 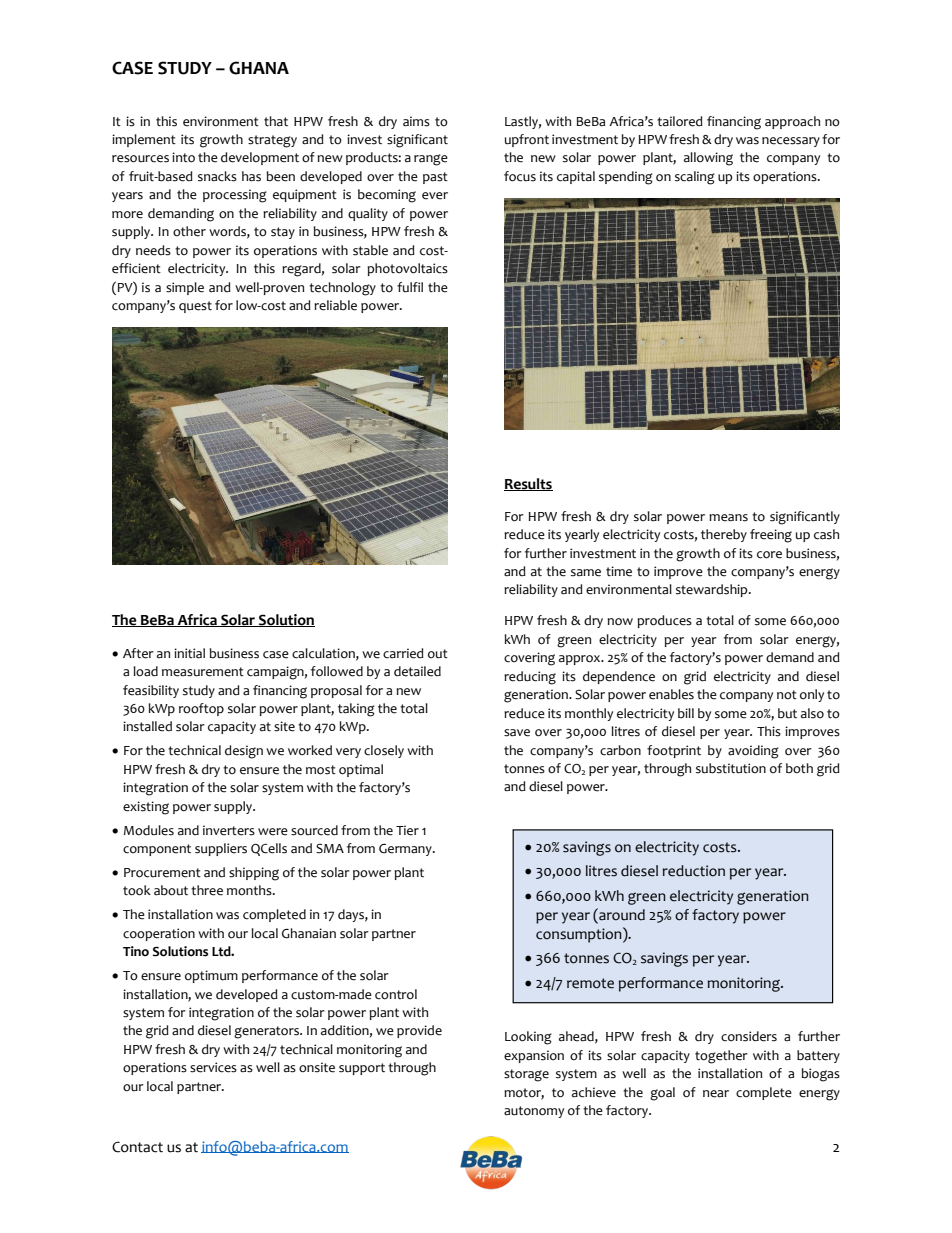 I want to click on reduction, so click(x=694, y=871).
